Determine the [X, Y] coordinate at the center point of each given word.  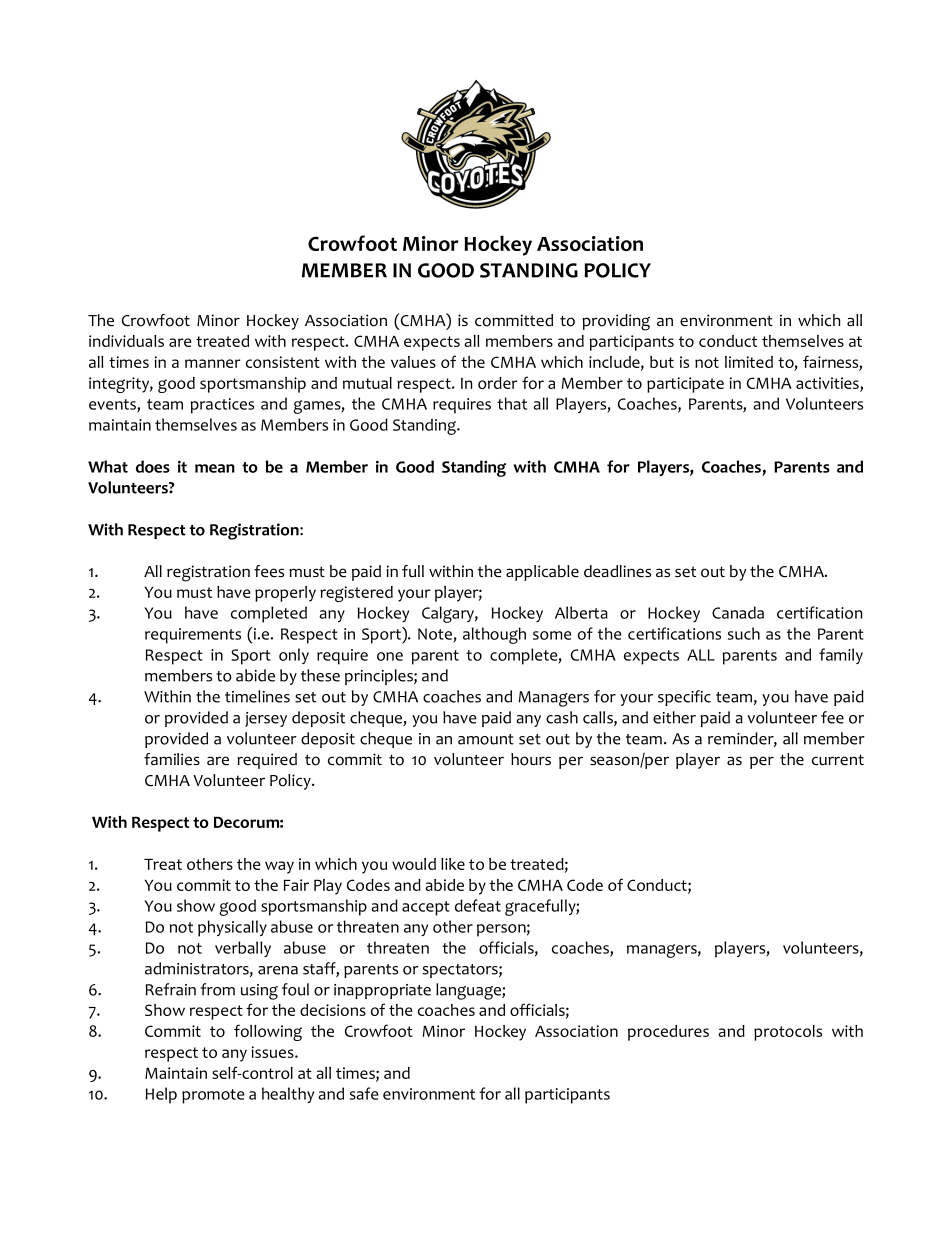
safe [364, 1093]
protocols [788, 1033]
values [413, 362]
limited [749, 362]
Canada [738, 612]
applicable [542, 573]
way [279, 867]
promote [213, 1096]
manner [213, 363]
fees [269, 571]
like [453, 864]
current [838, 760]
